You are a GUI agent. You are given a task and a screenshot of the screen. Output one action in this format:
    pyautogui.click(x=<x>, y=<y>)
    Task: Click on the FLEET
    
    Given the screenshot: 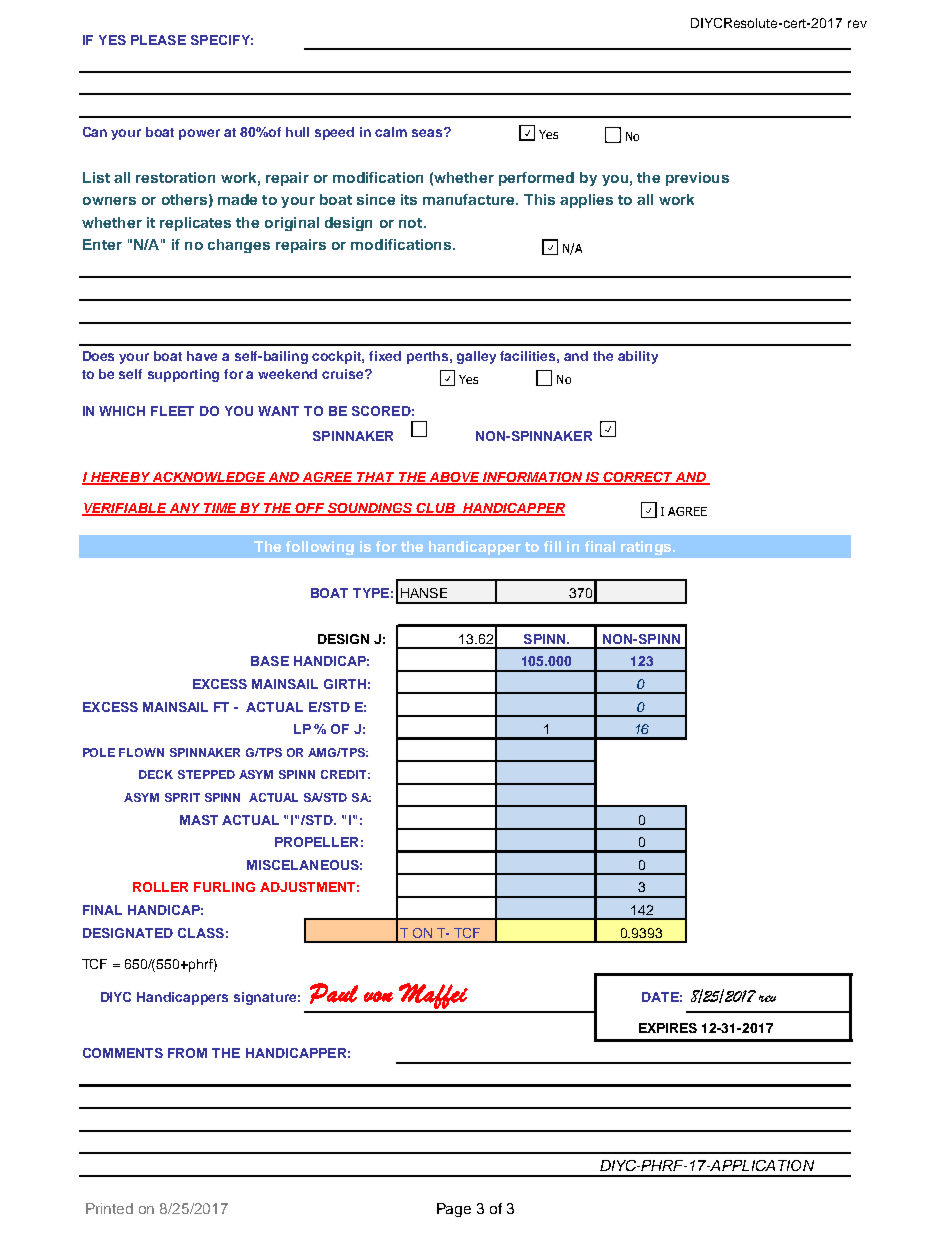 What is the action you would take?
    pyautogui.click(x=172, y=411)
